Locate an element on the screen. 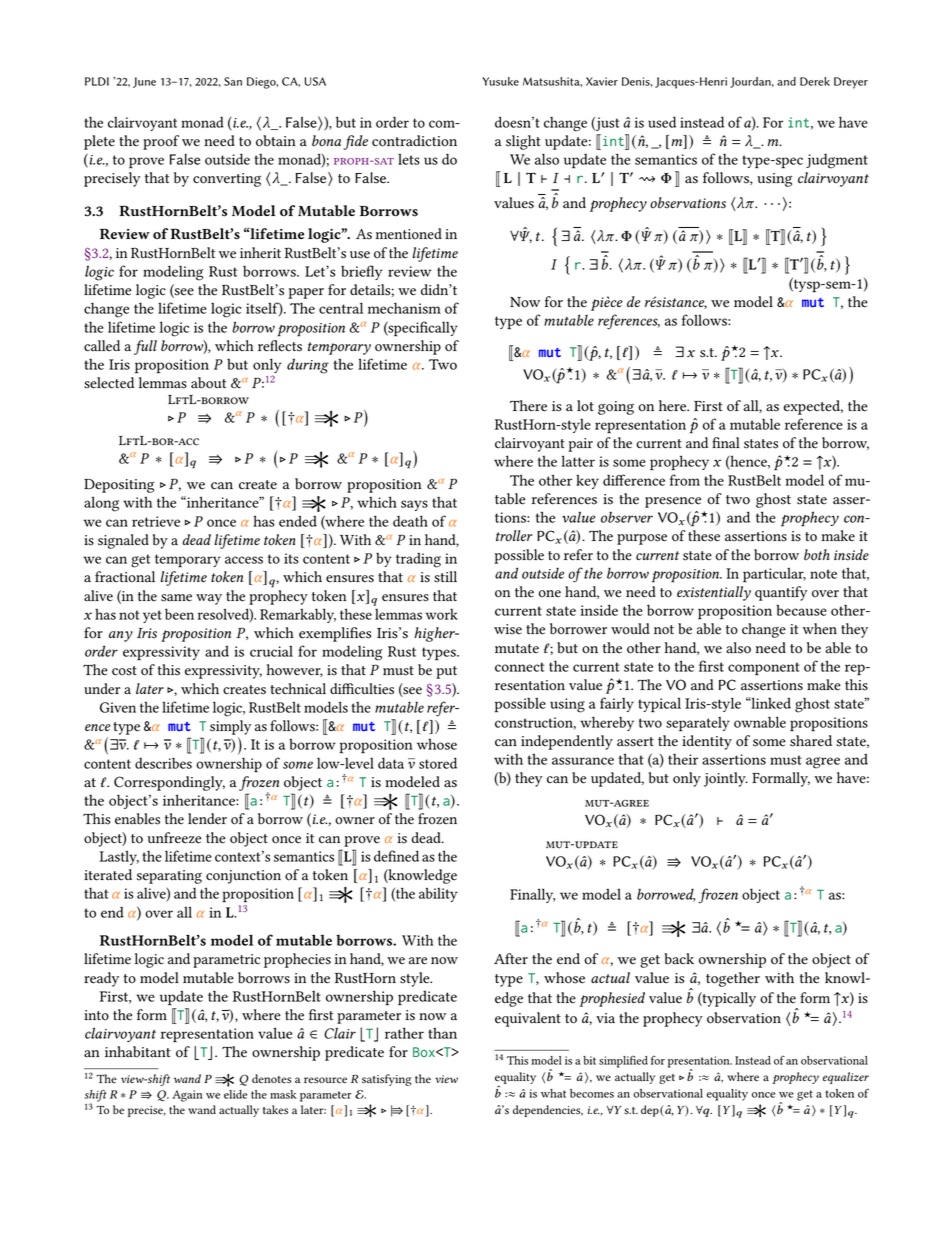 The width and height of the screenshot is (952, 1233). same is located at coordinates (176, 598).
